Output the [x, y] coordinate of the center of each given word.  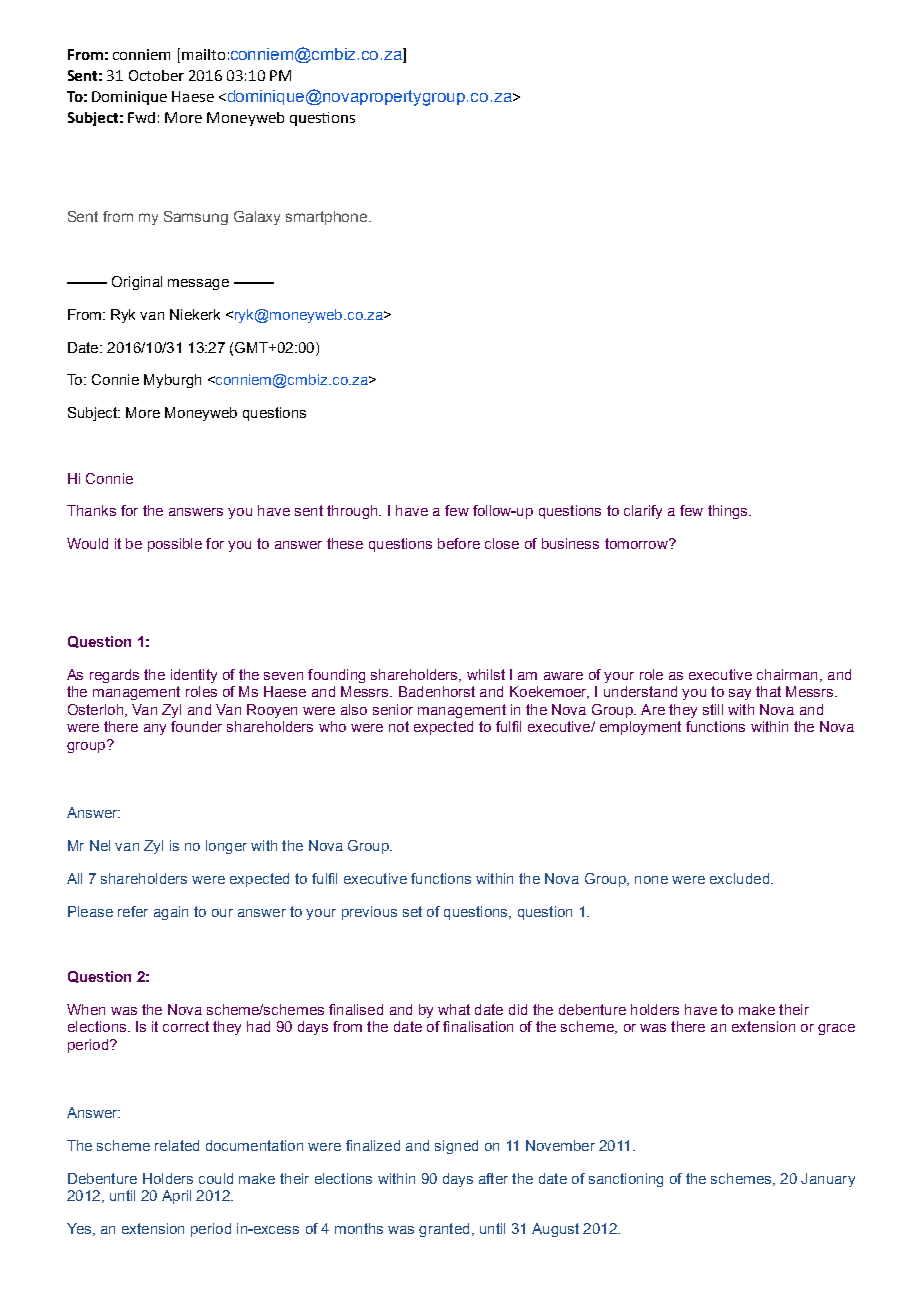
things [729, 512]
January [828, 1180]
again [171, 913]
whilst [486, 674]
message [198, 284]
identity [194, 676]
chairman [787, 674]
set [412, 911]
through [353, 512]
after [493, 1178]
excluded [739, 878]
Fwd [141, 117]
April [176, 1197]
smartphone [328, 218]
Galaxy [257, 218]
